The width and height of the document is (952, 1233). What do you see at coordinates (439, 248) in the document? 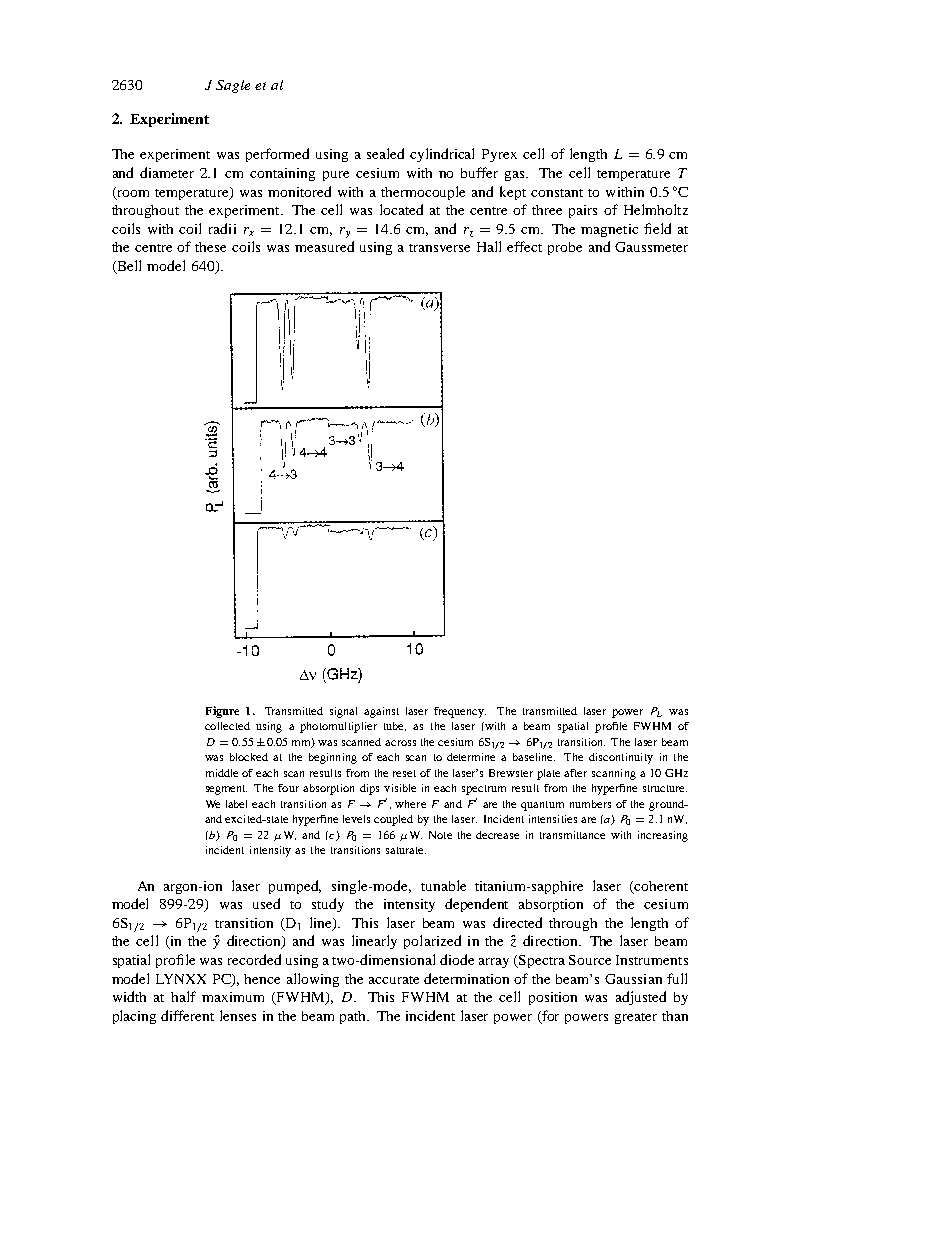
I see `transverse` at bounding box center [439, 248].
